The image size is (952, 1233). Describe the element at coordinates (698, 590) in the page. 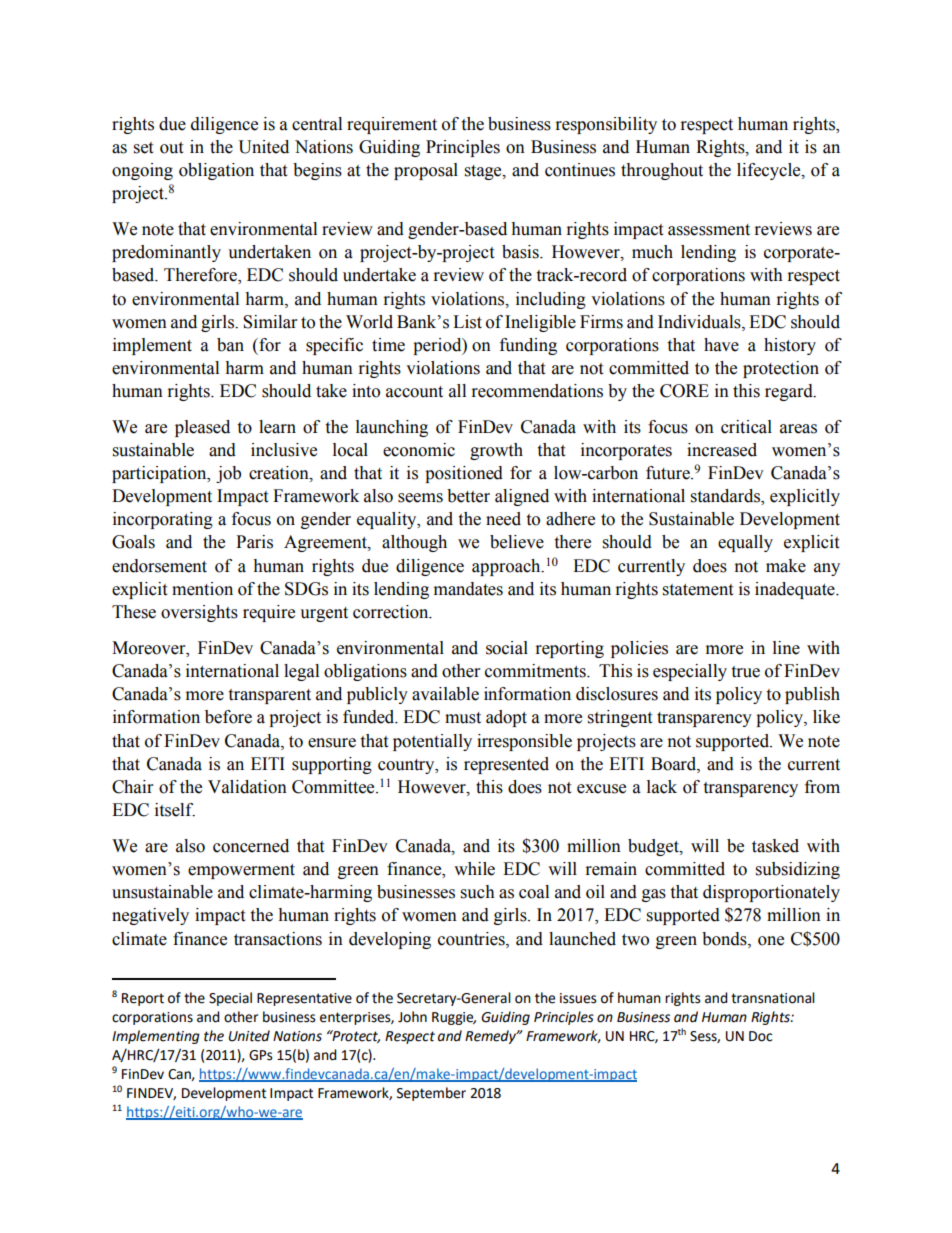

I see `statement` at that location.
